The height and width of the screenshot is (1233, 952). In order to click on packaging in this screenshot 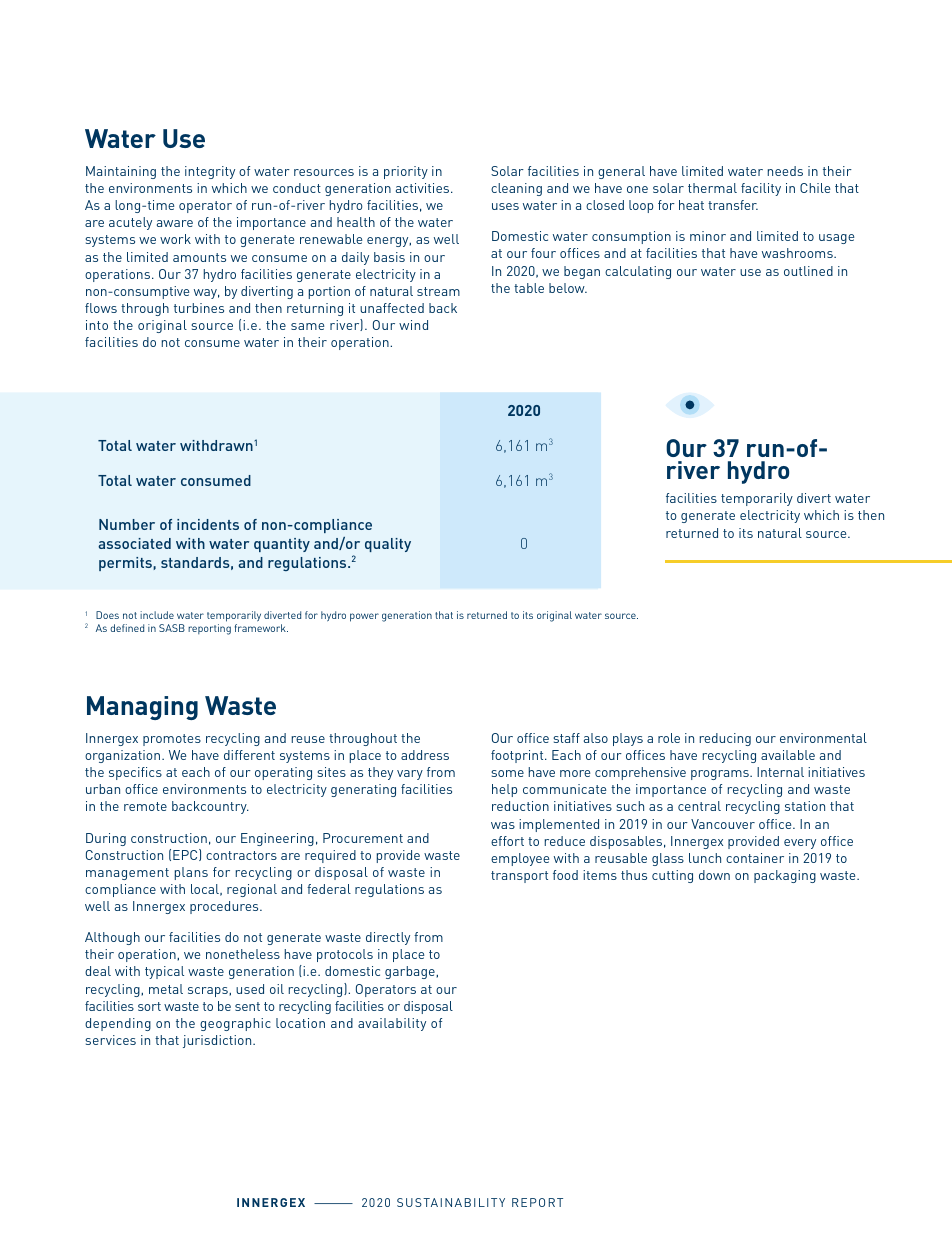, I will do `click(785, 876)`.
